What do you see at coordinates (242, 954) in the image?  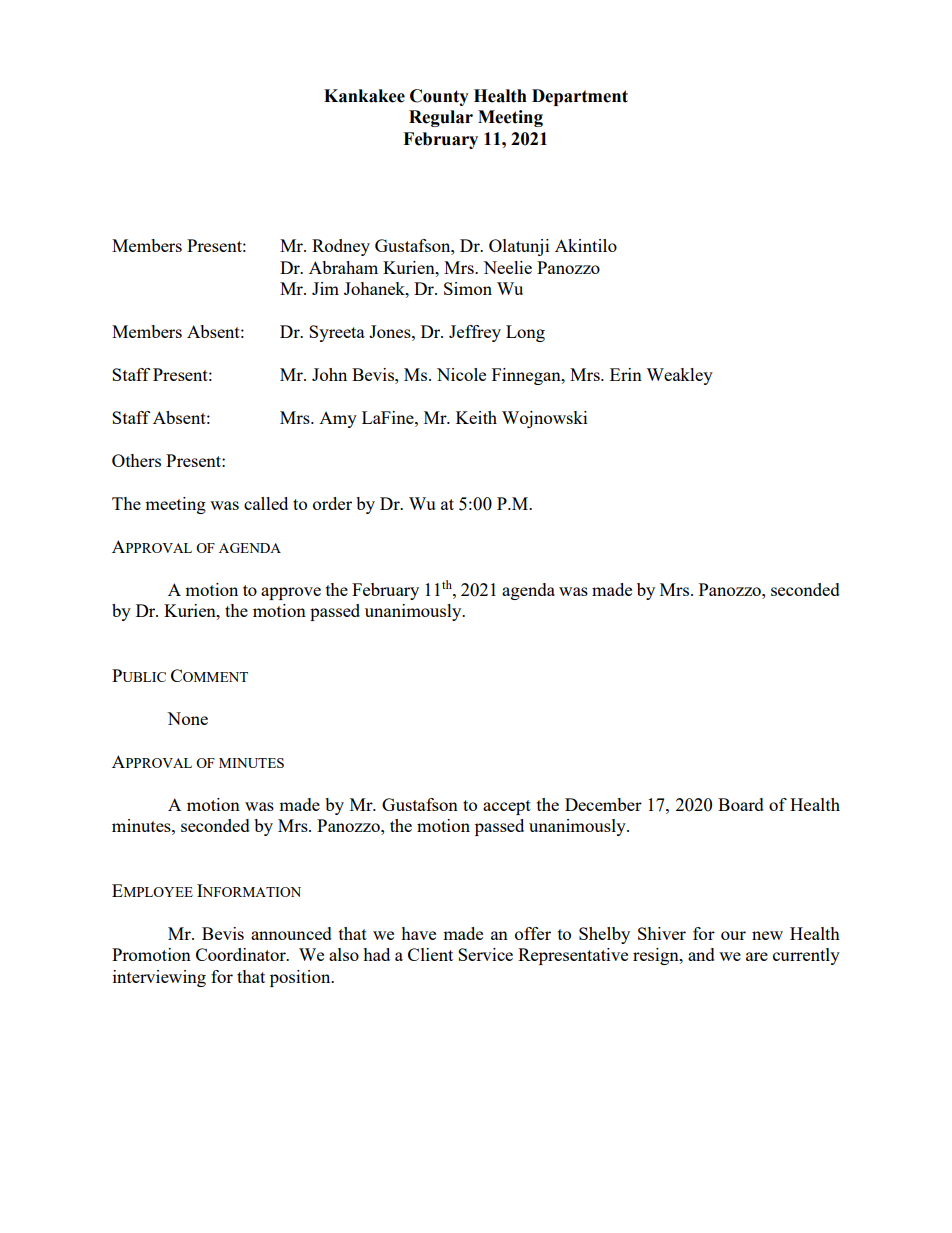 I see `Coordinator` at bounding box center [242, 954].
